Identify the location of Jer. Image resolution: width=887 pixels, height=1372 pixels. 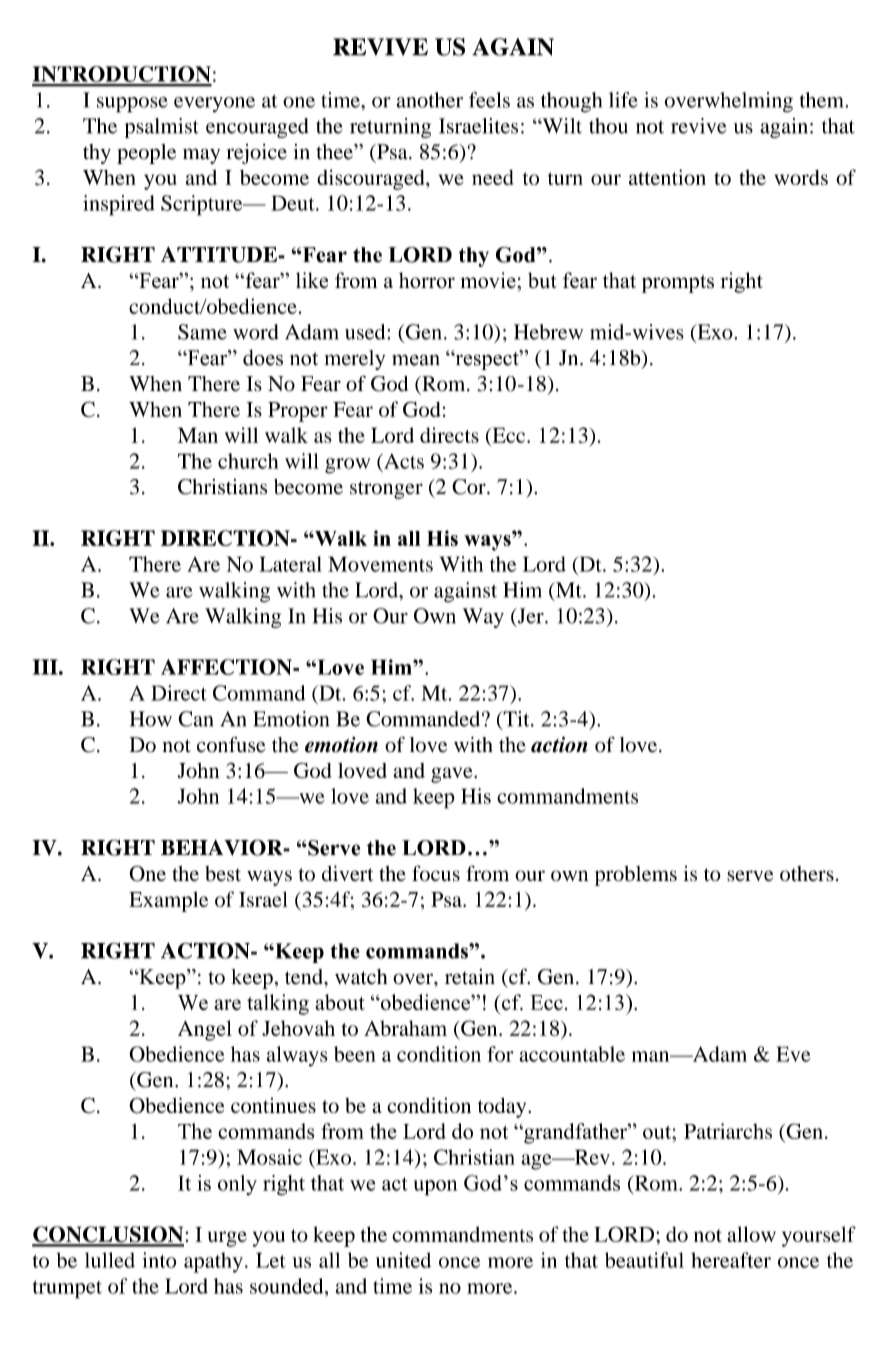
(530, 617).
